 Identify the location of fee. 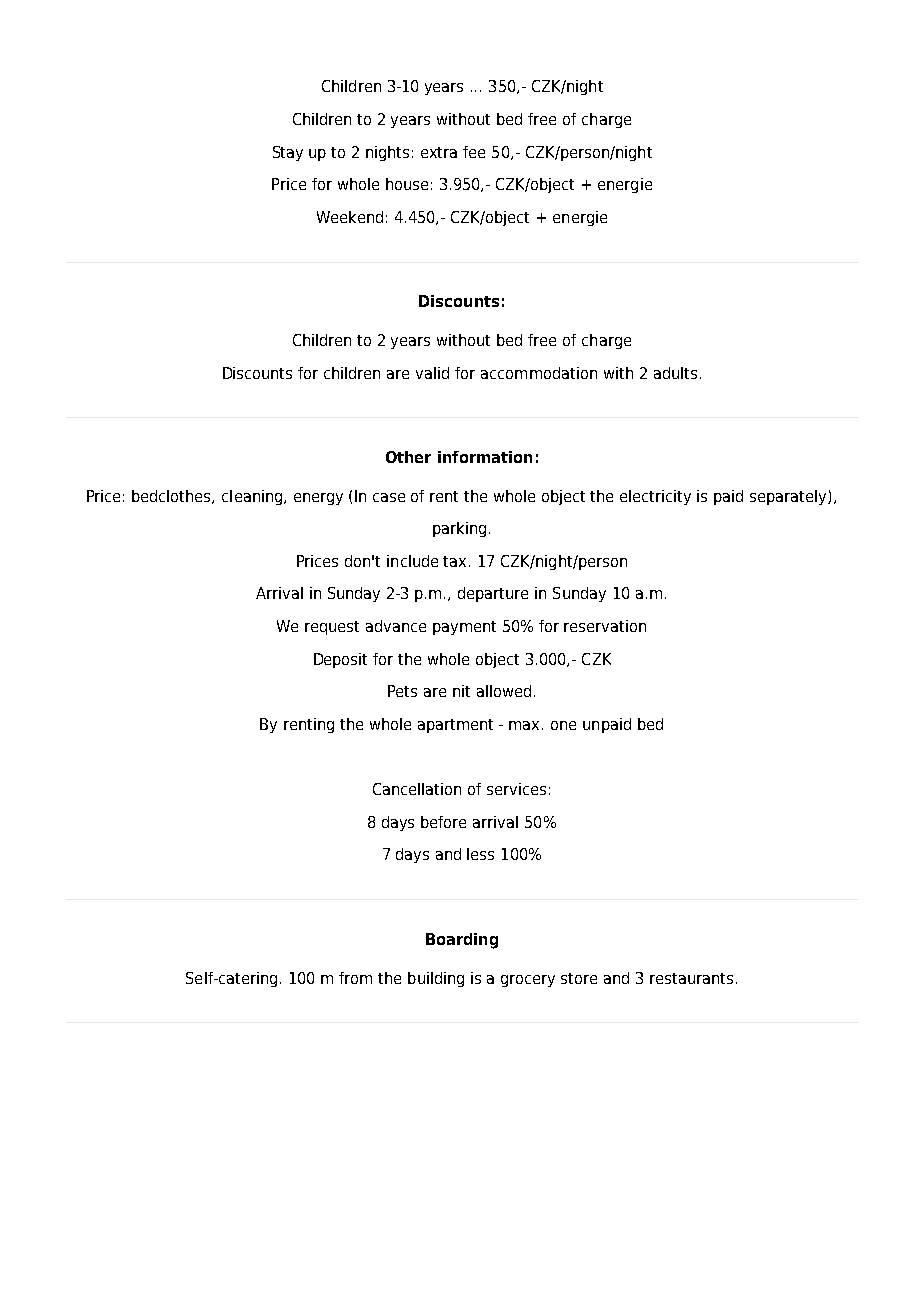
(474, 152).
